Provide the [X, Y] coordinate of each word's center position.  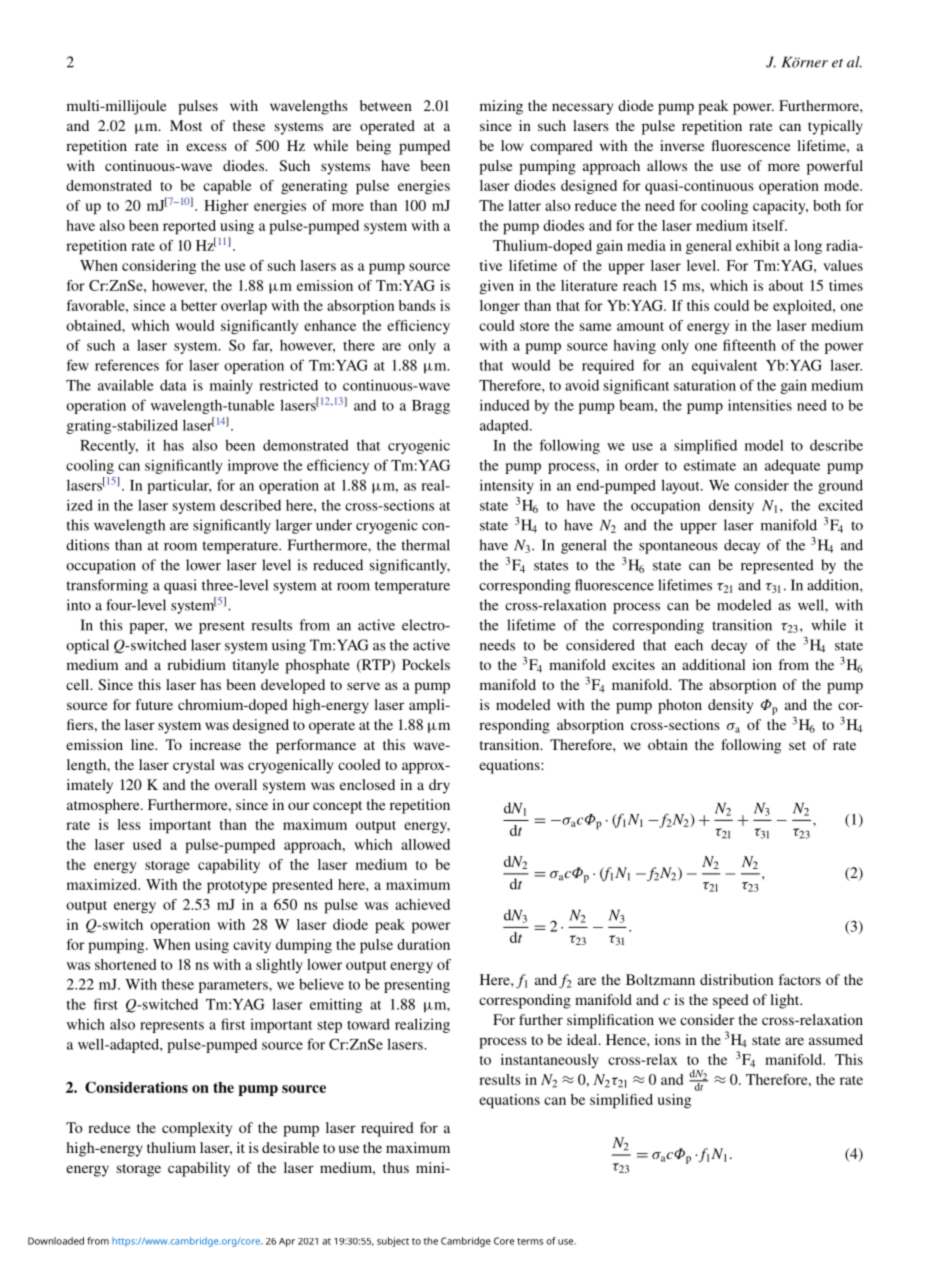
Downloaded [56, 1241]
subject [393, 1242]
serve [363, 686]
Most [186, 125]
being [373, 147]
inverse [682, 145]
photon [680, 706]
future [154, 704]
